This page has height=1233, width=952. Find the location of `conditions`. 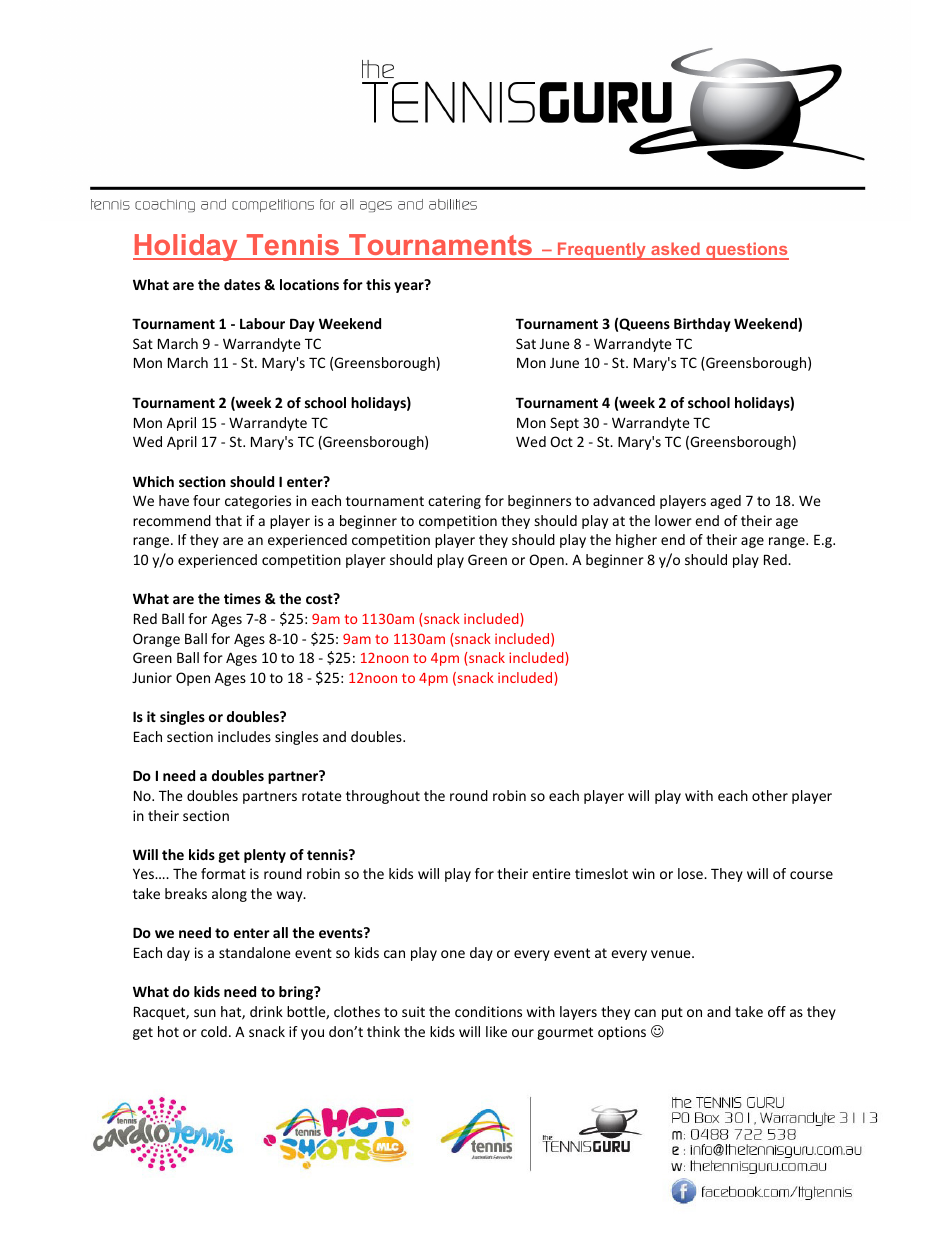

conditions is located at coordinates (488, 1011).
